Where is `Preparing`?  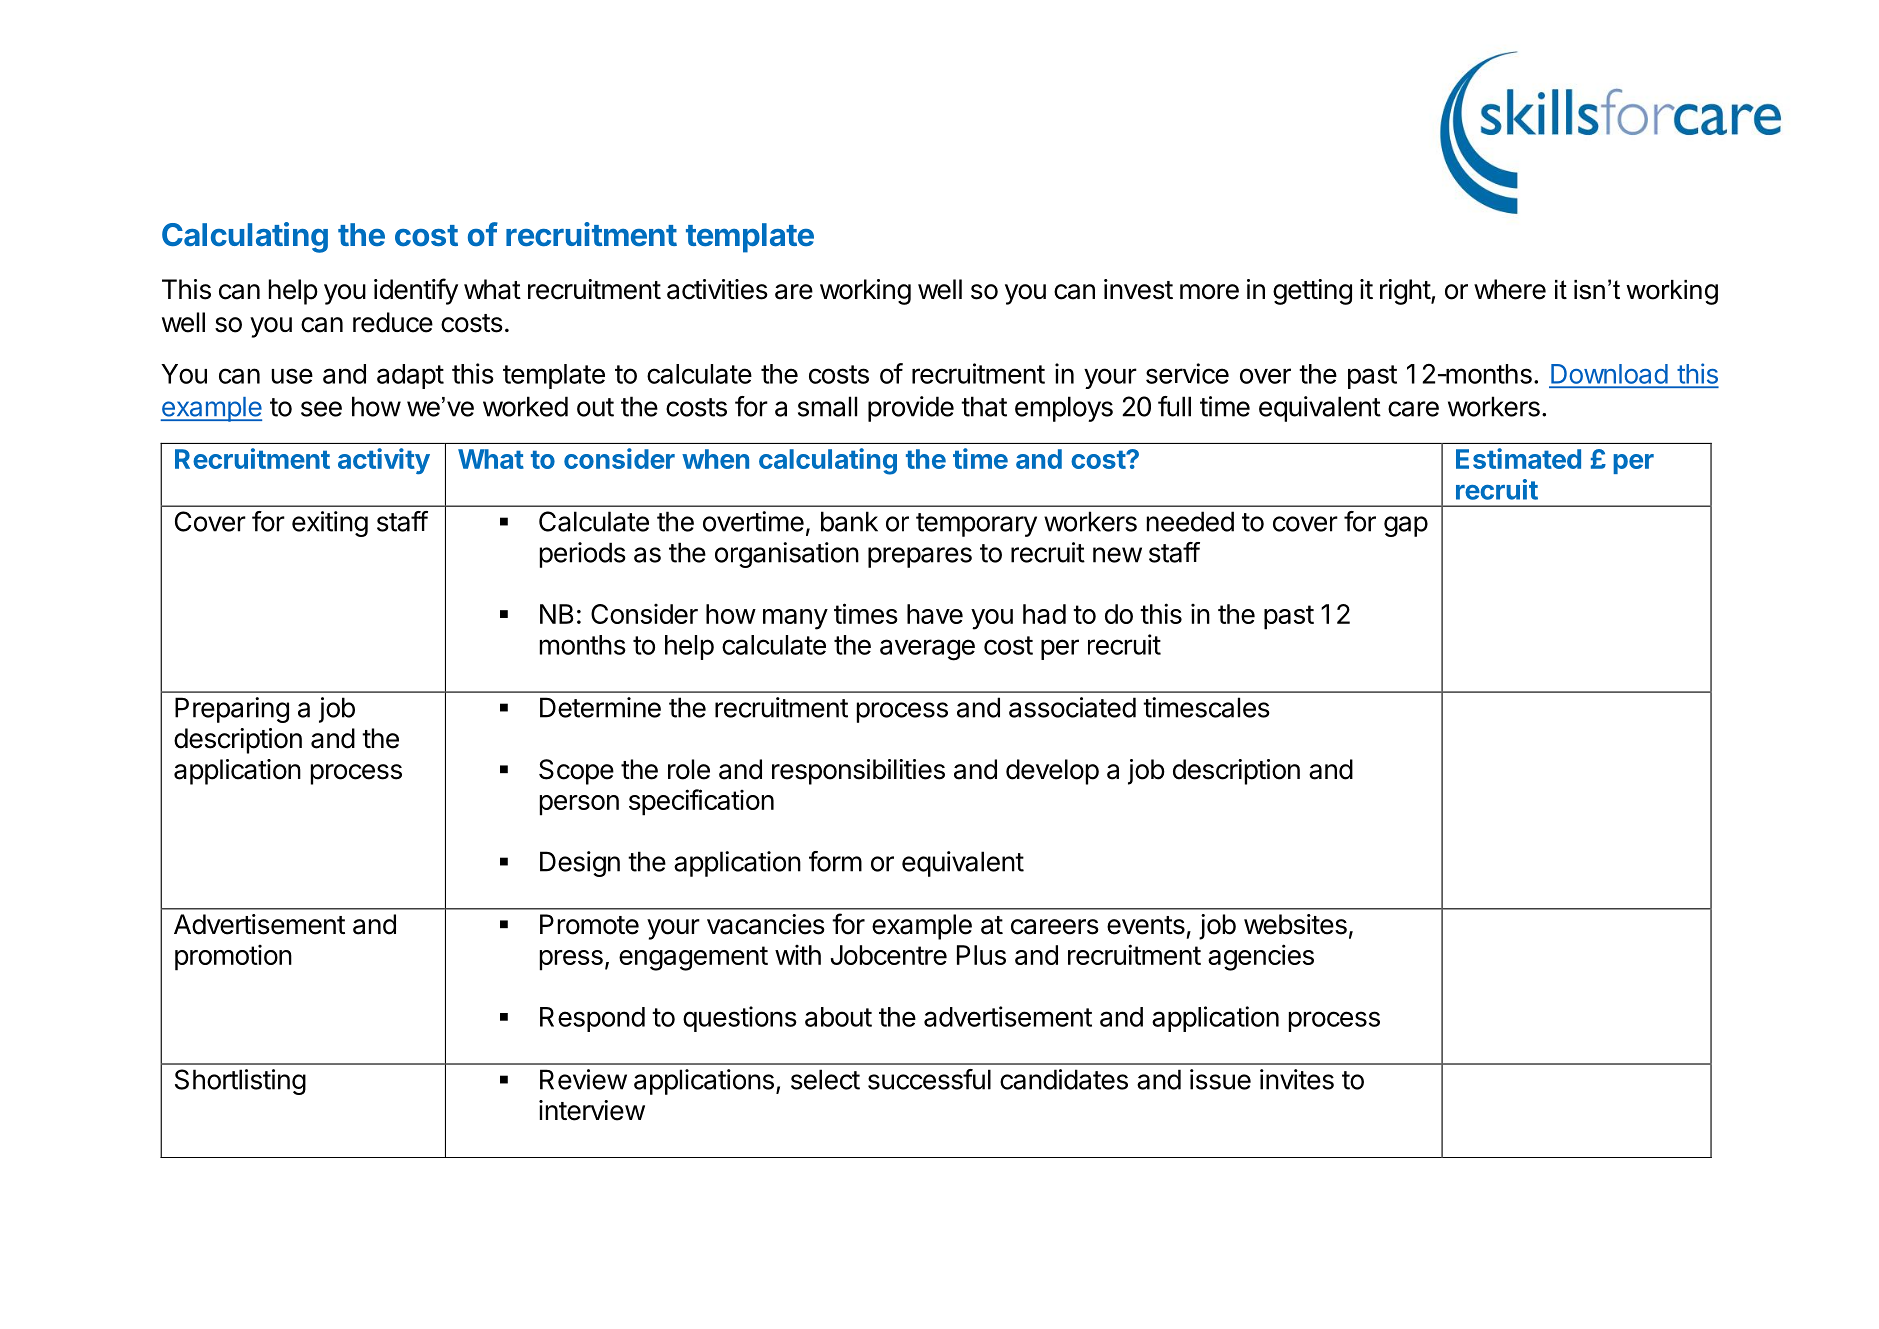
Preparing is located at coordinates (232, 710).
